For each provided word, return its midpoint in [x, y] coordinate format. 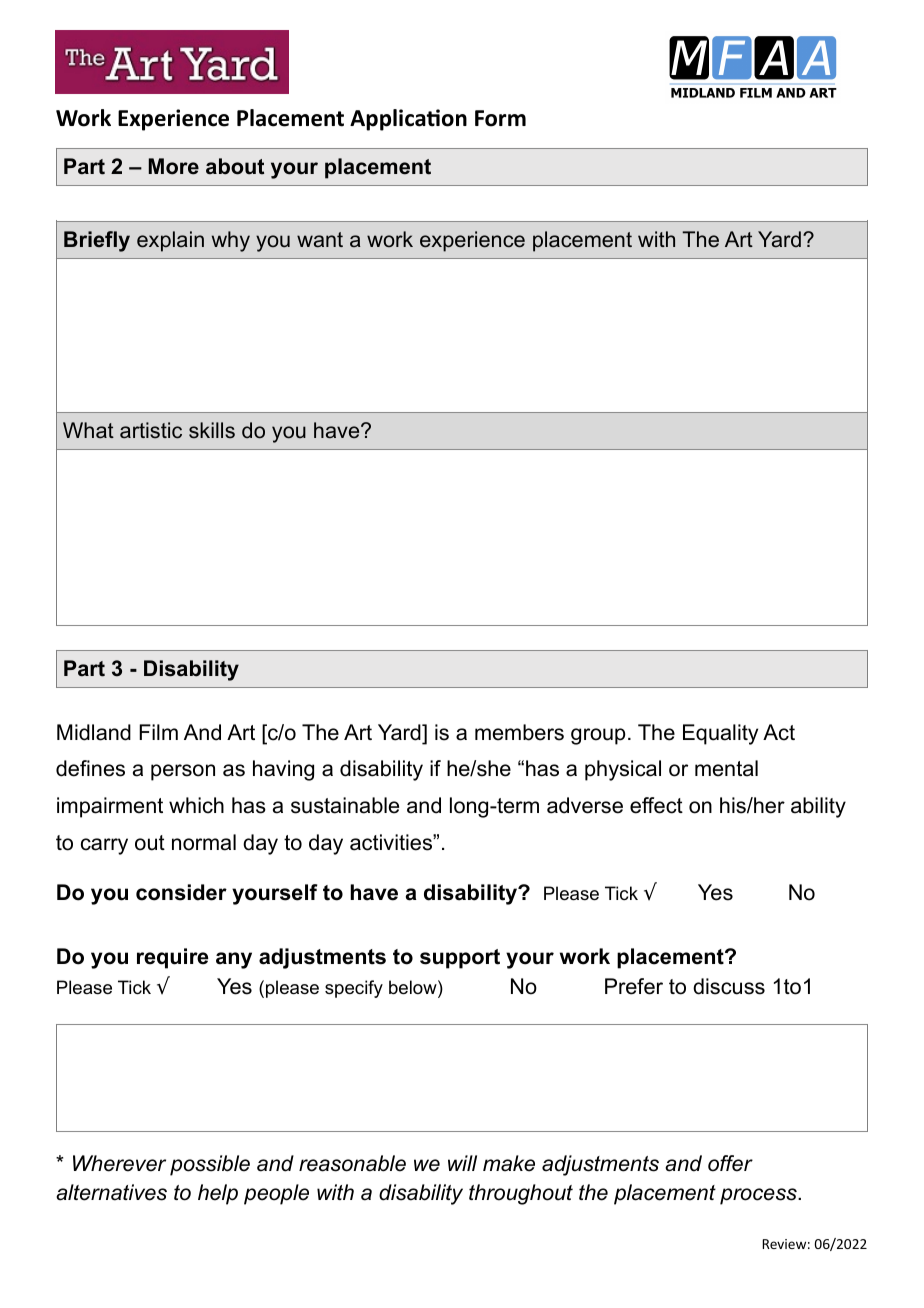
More [174, 166]
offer [730, 1163]
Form [500, 118]
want [320, 240]
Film [158, 732]
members [519, 732]
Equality [720, 734]
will [462, 1163]
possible [210, 1165]
